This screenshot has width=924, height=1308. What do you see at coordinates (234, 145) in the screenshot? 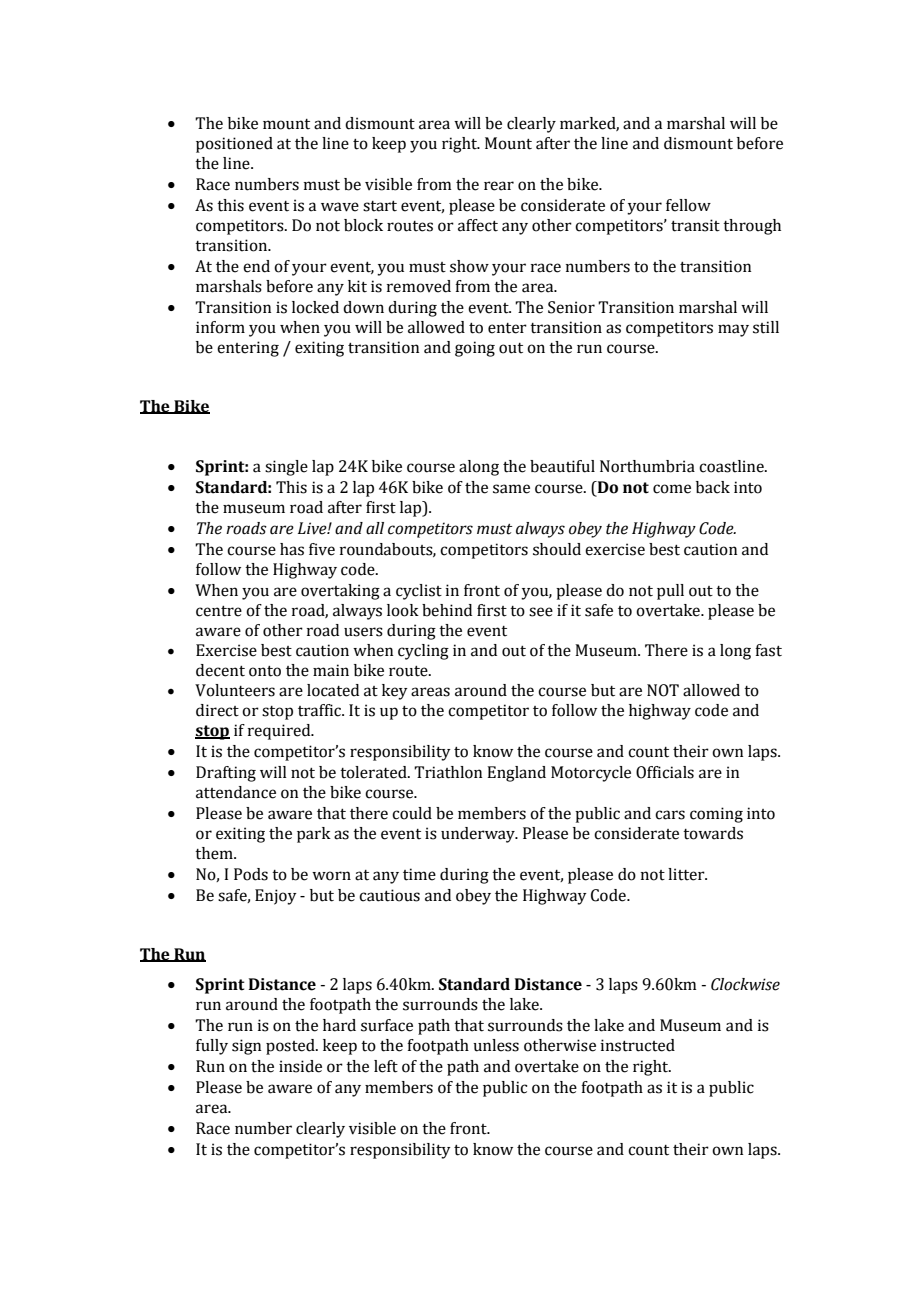
I see `positioned` at bounding box center [234, 145].
